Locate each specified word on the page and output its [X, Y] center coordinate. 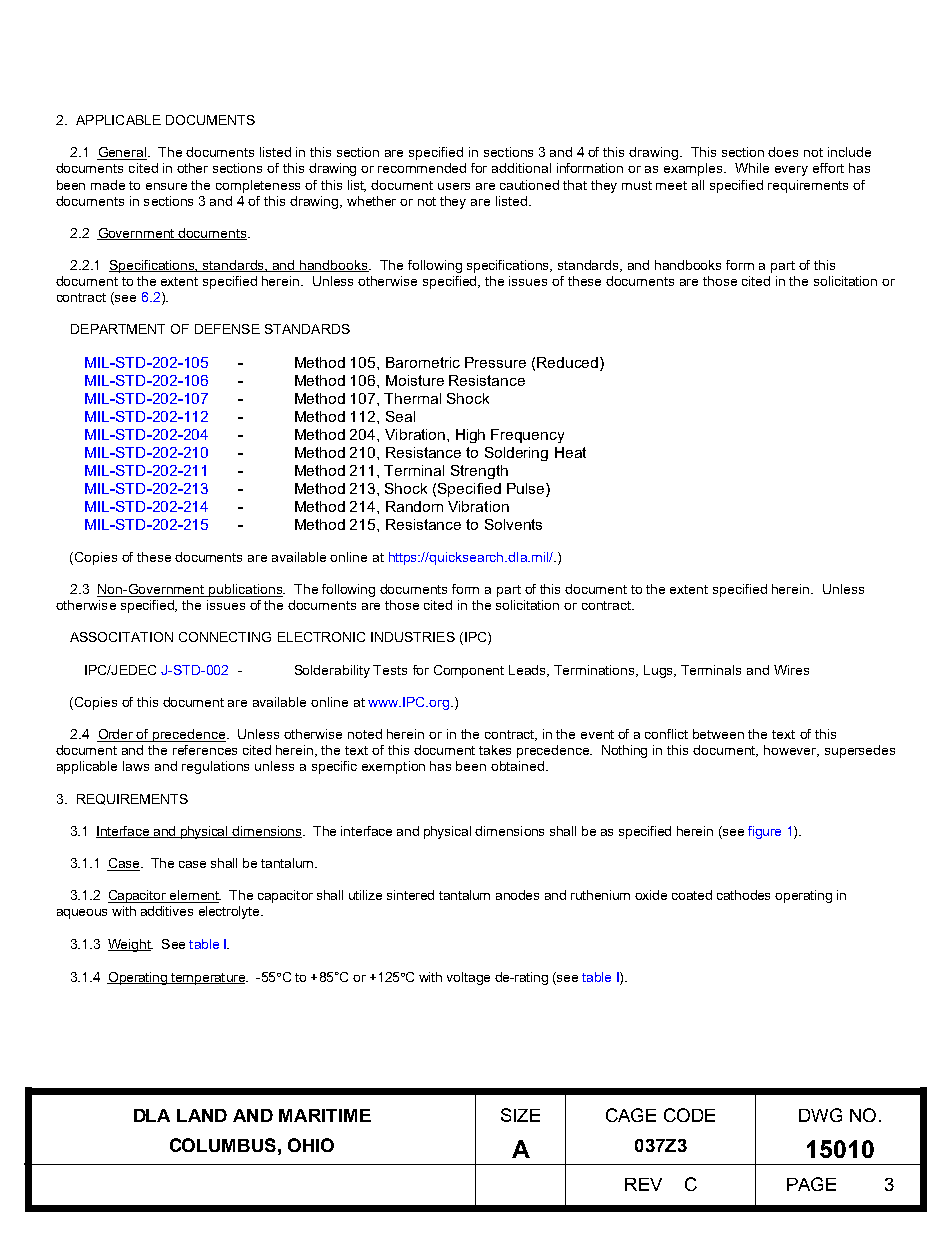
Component [469, 671]
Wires [791, 670]
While [752, 168]
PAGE [811, 1184]
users [454, 186]
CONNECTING [225, 637]
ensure [166, 186]
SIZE [520, 1115]
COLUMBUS [223, 1145]
